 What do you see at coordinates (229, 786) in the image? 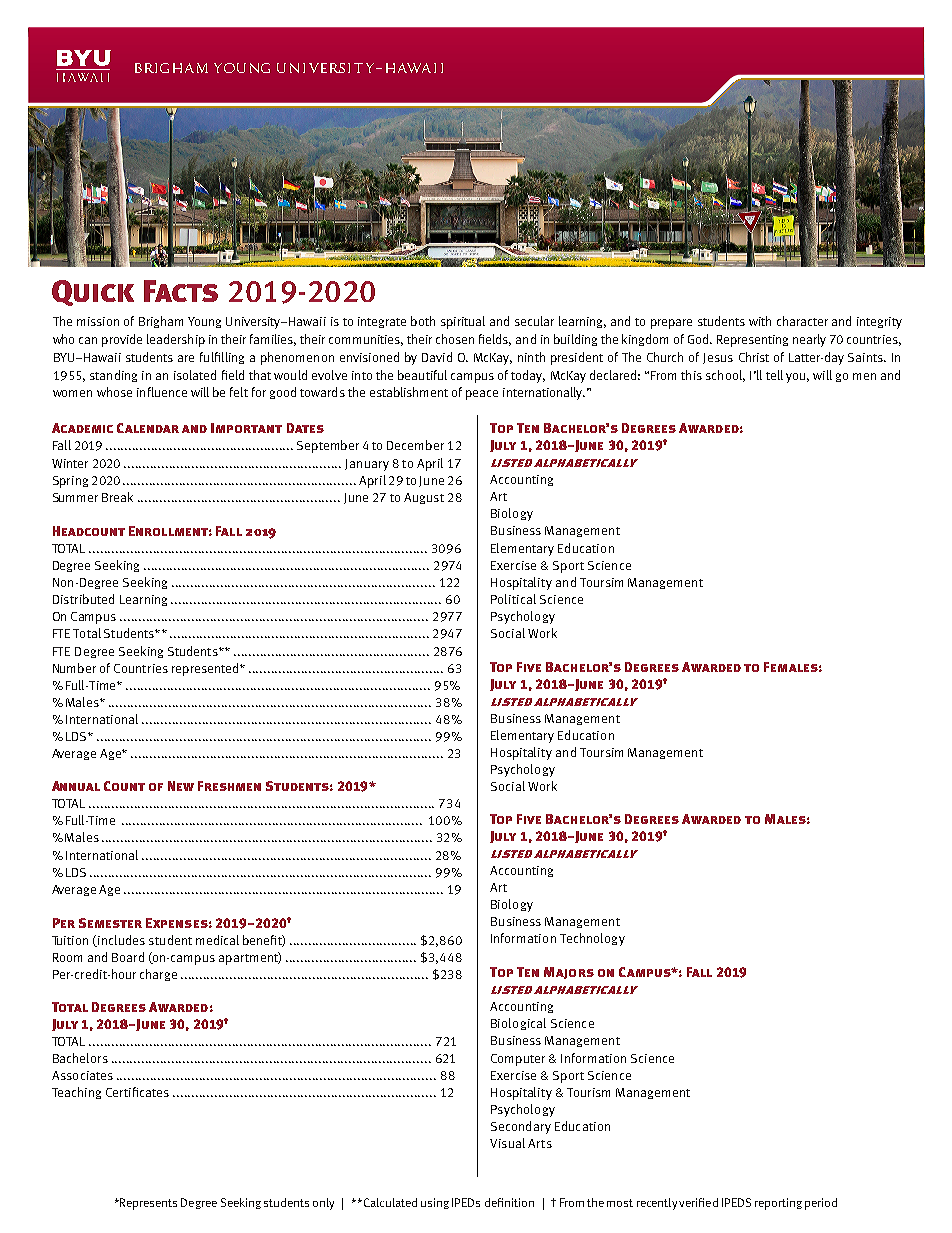
I see `Freshmen` at bounding box center [229, 786].
